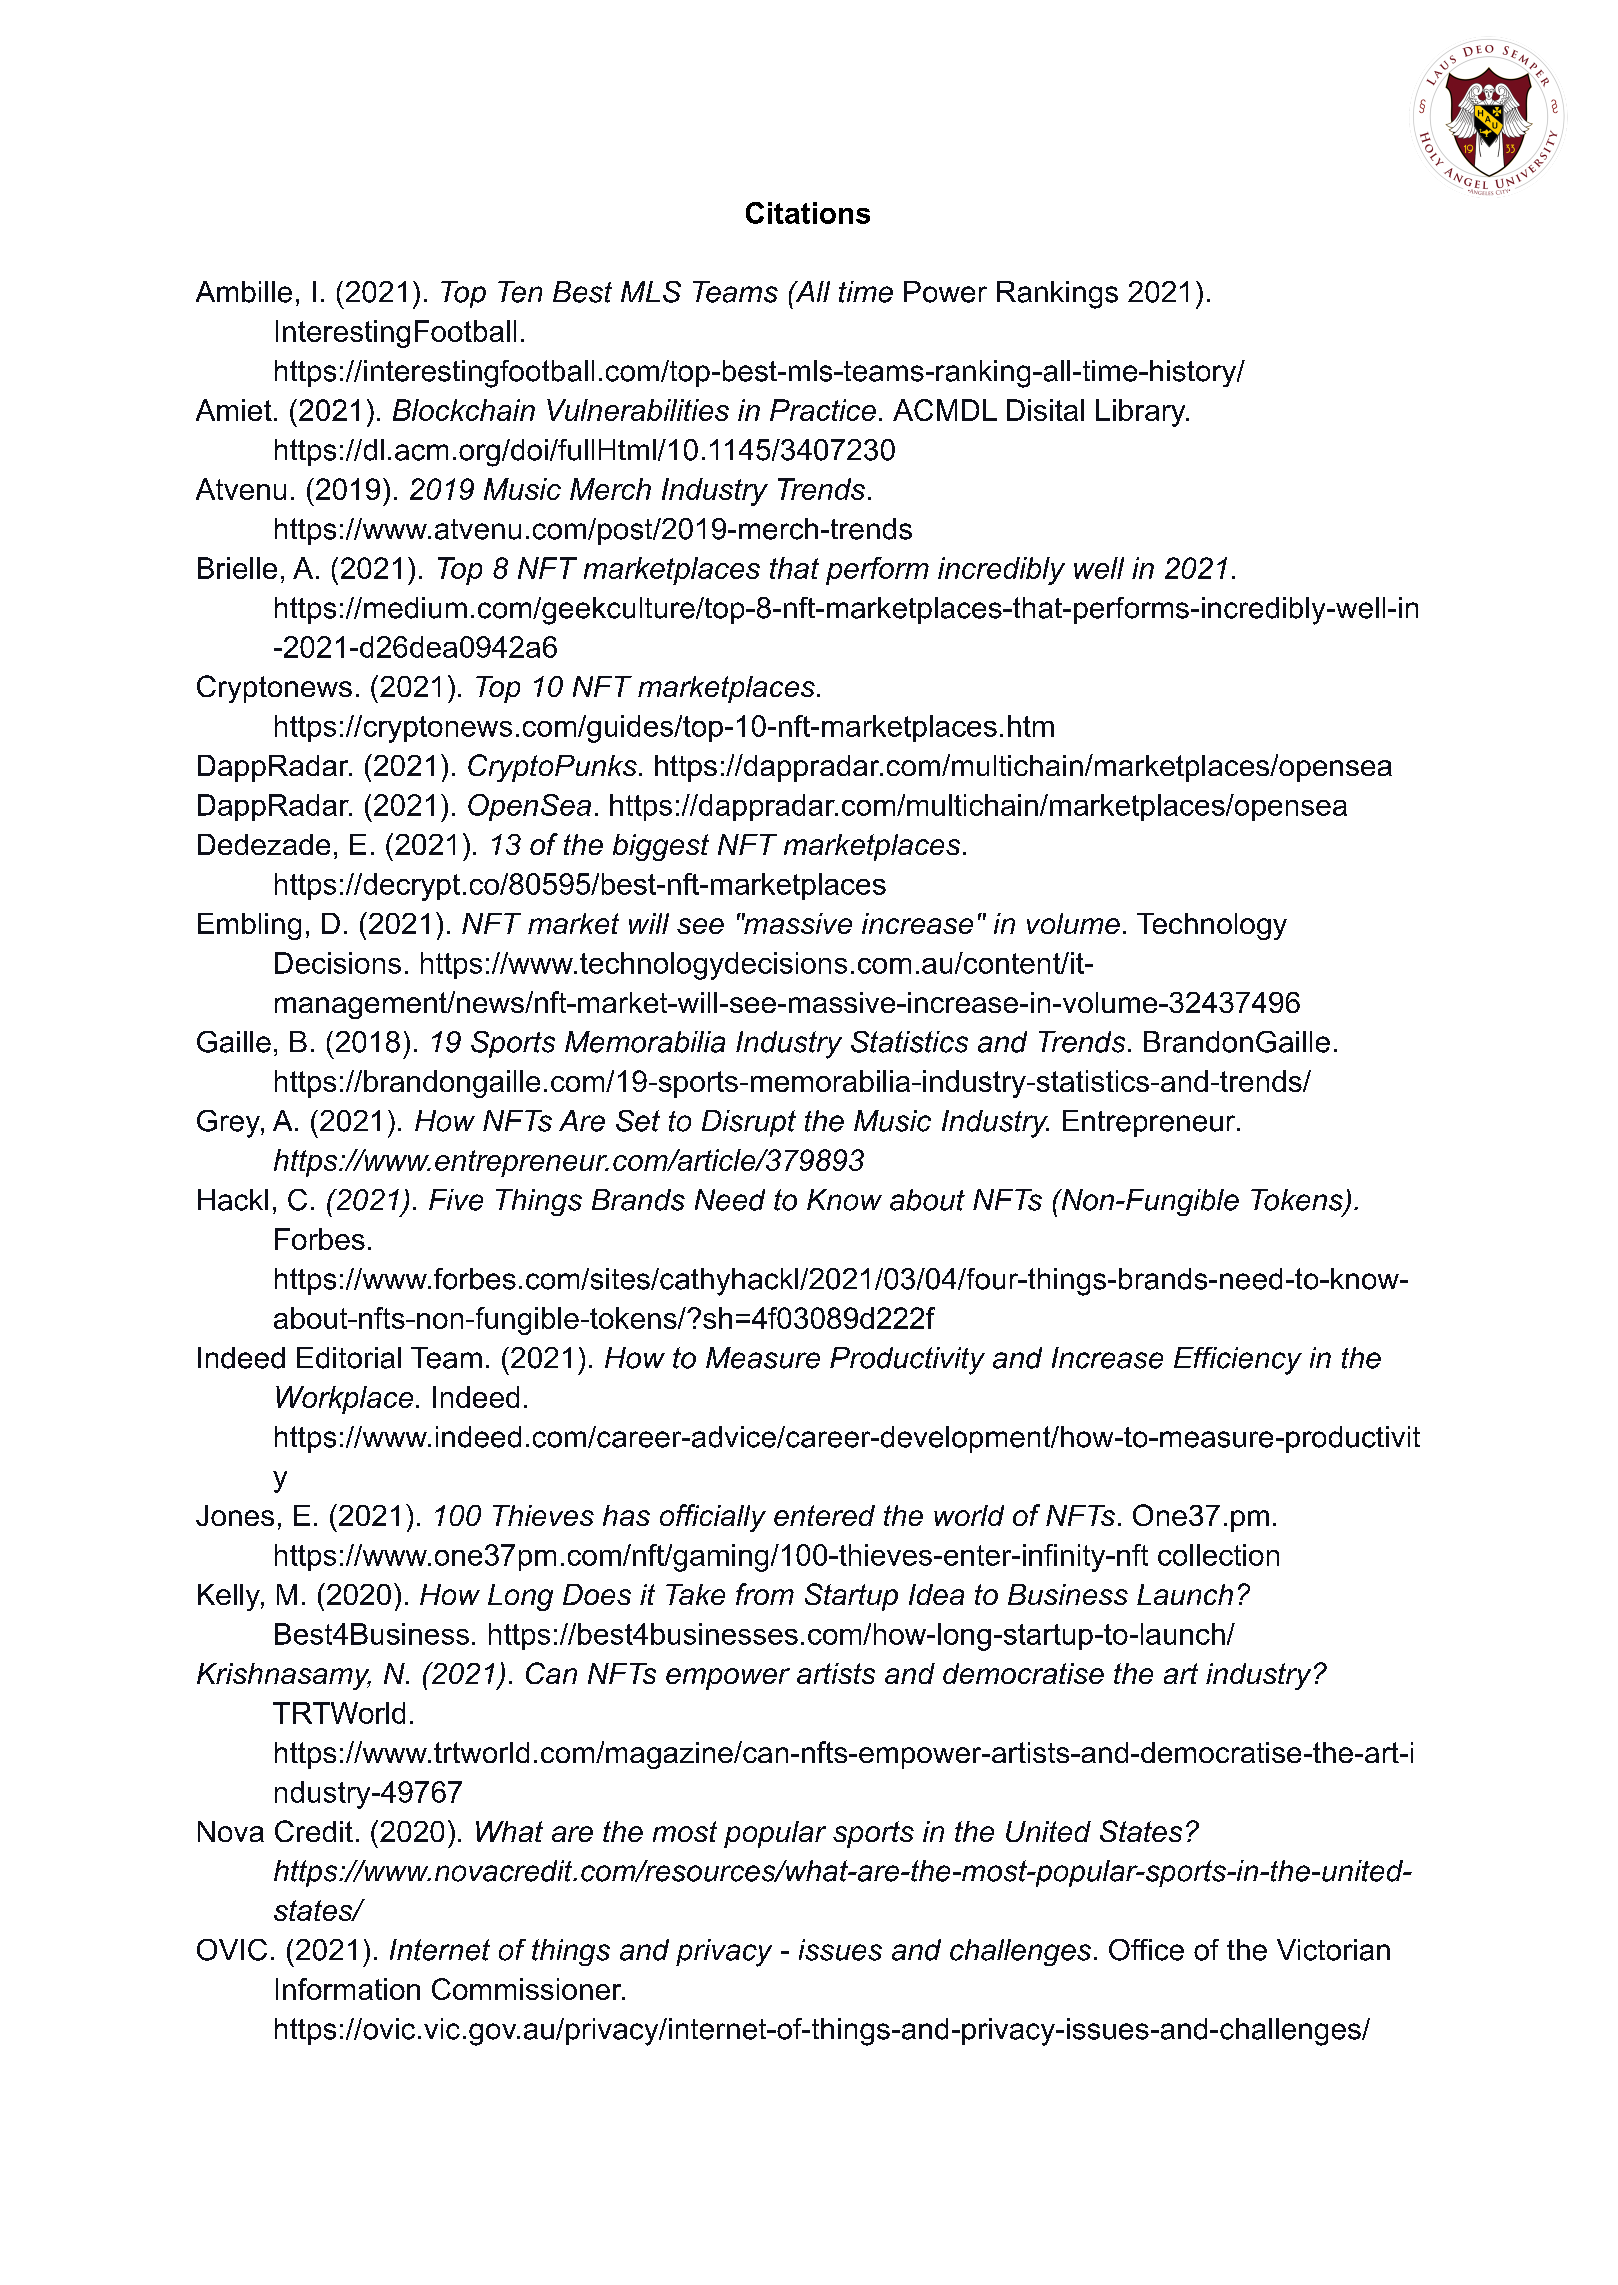 The height and width of the page is (2285, 1618). I want to click on Jones, so click(235, 1515).
